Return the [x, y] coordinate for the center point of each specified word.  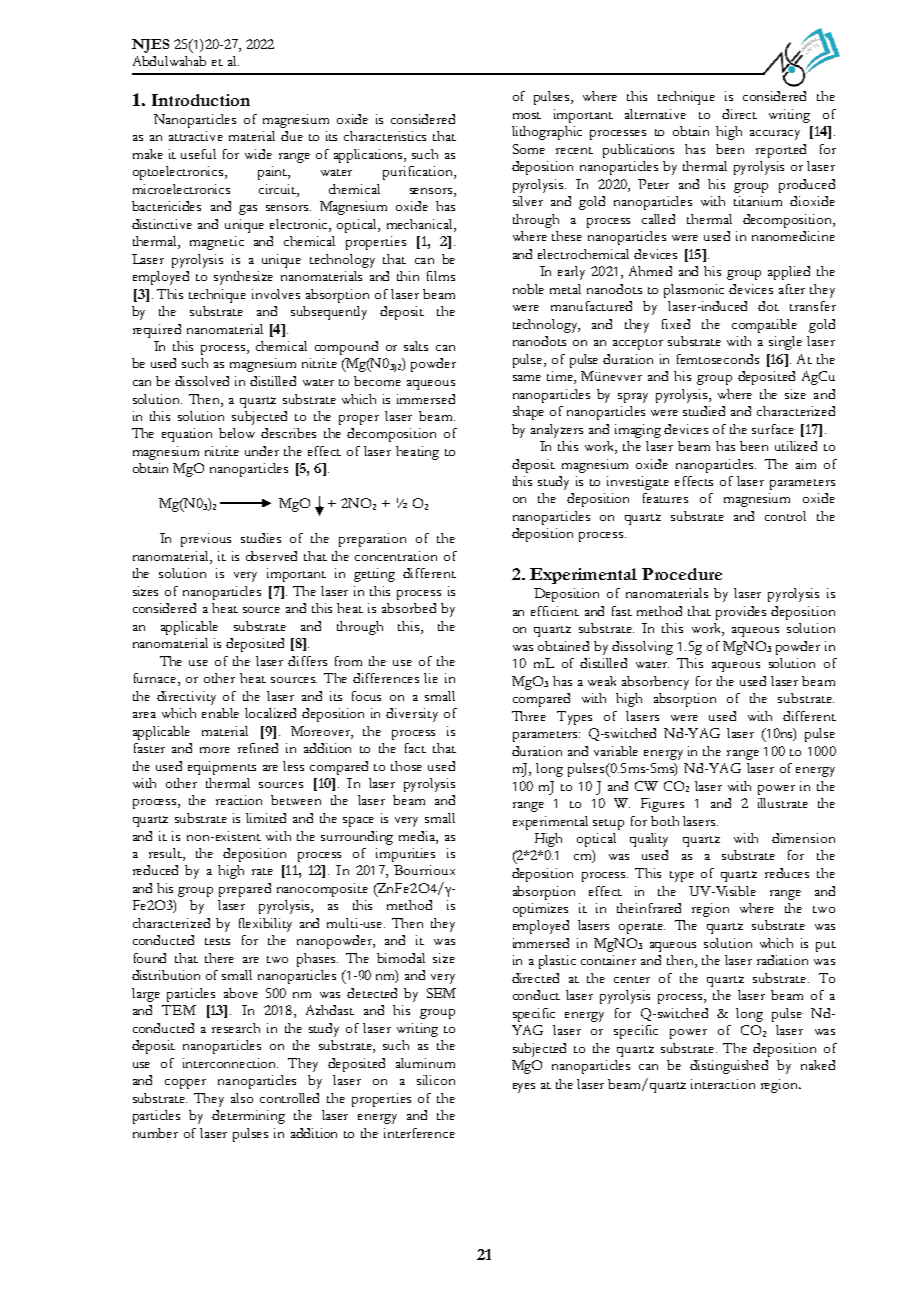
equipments [222, 768]
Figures [662, 805]
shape [528, 413]
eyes [524, 1088]
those [406, 766]
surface [773, 429]
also [242, 1098]
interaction [723, 1084]
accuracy [775, 135]
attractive [196, 136]
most [527, 115]
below [237, 433]
